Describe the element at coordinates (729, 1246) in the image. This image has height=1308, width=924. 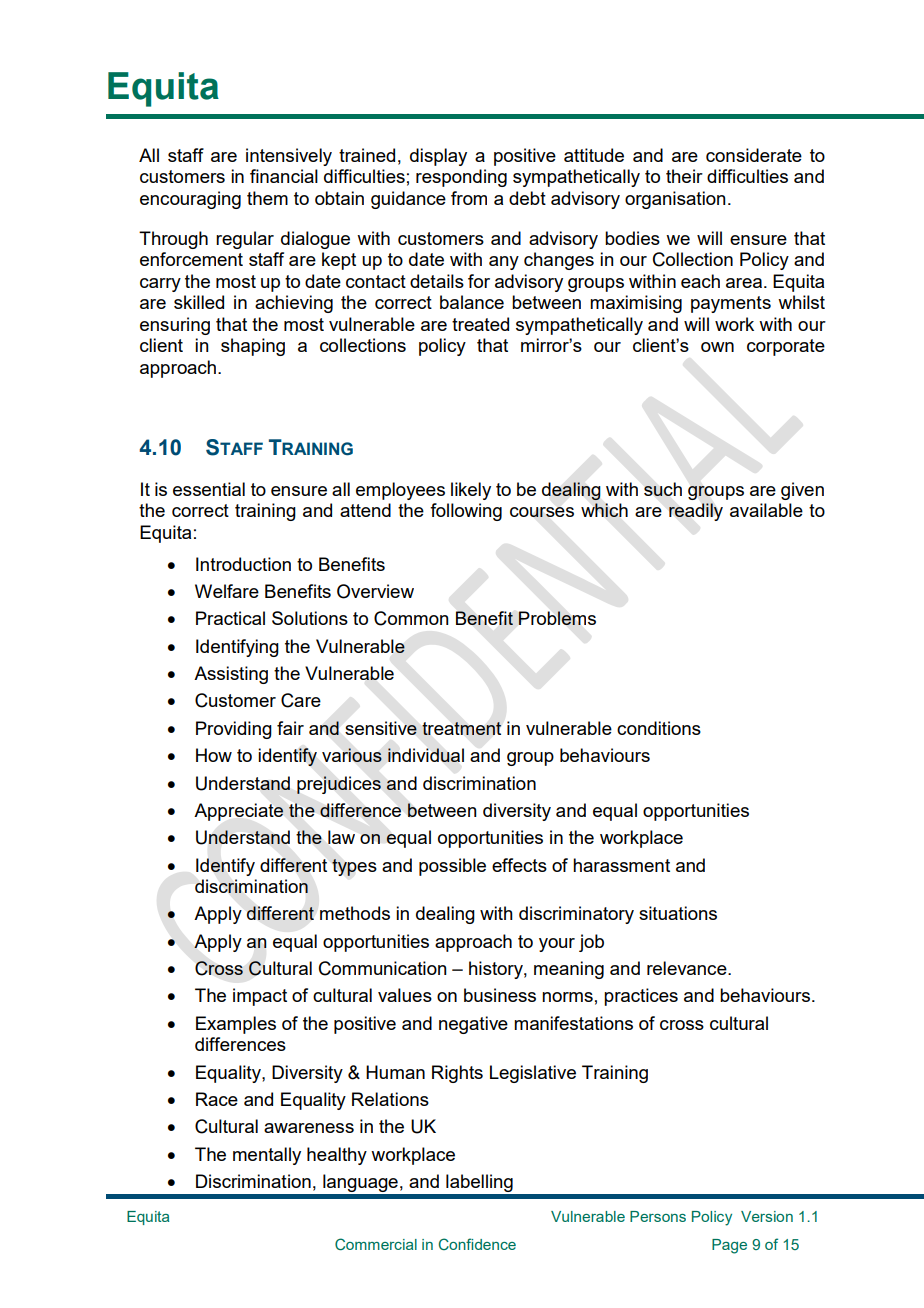
I see `Page` at that location.
